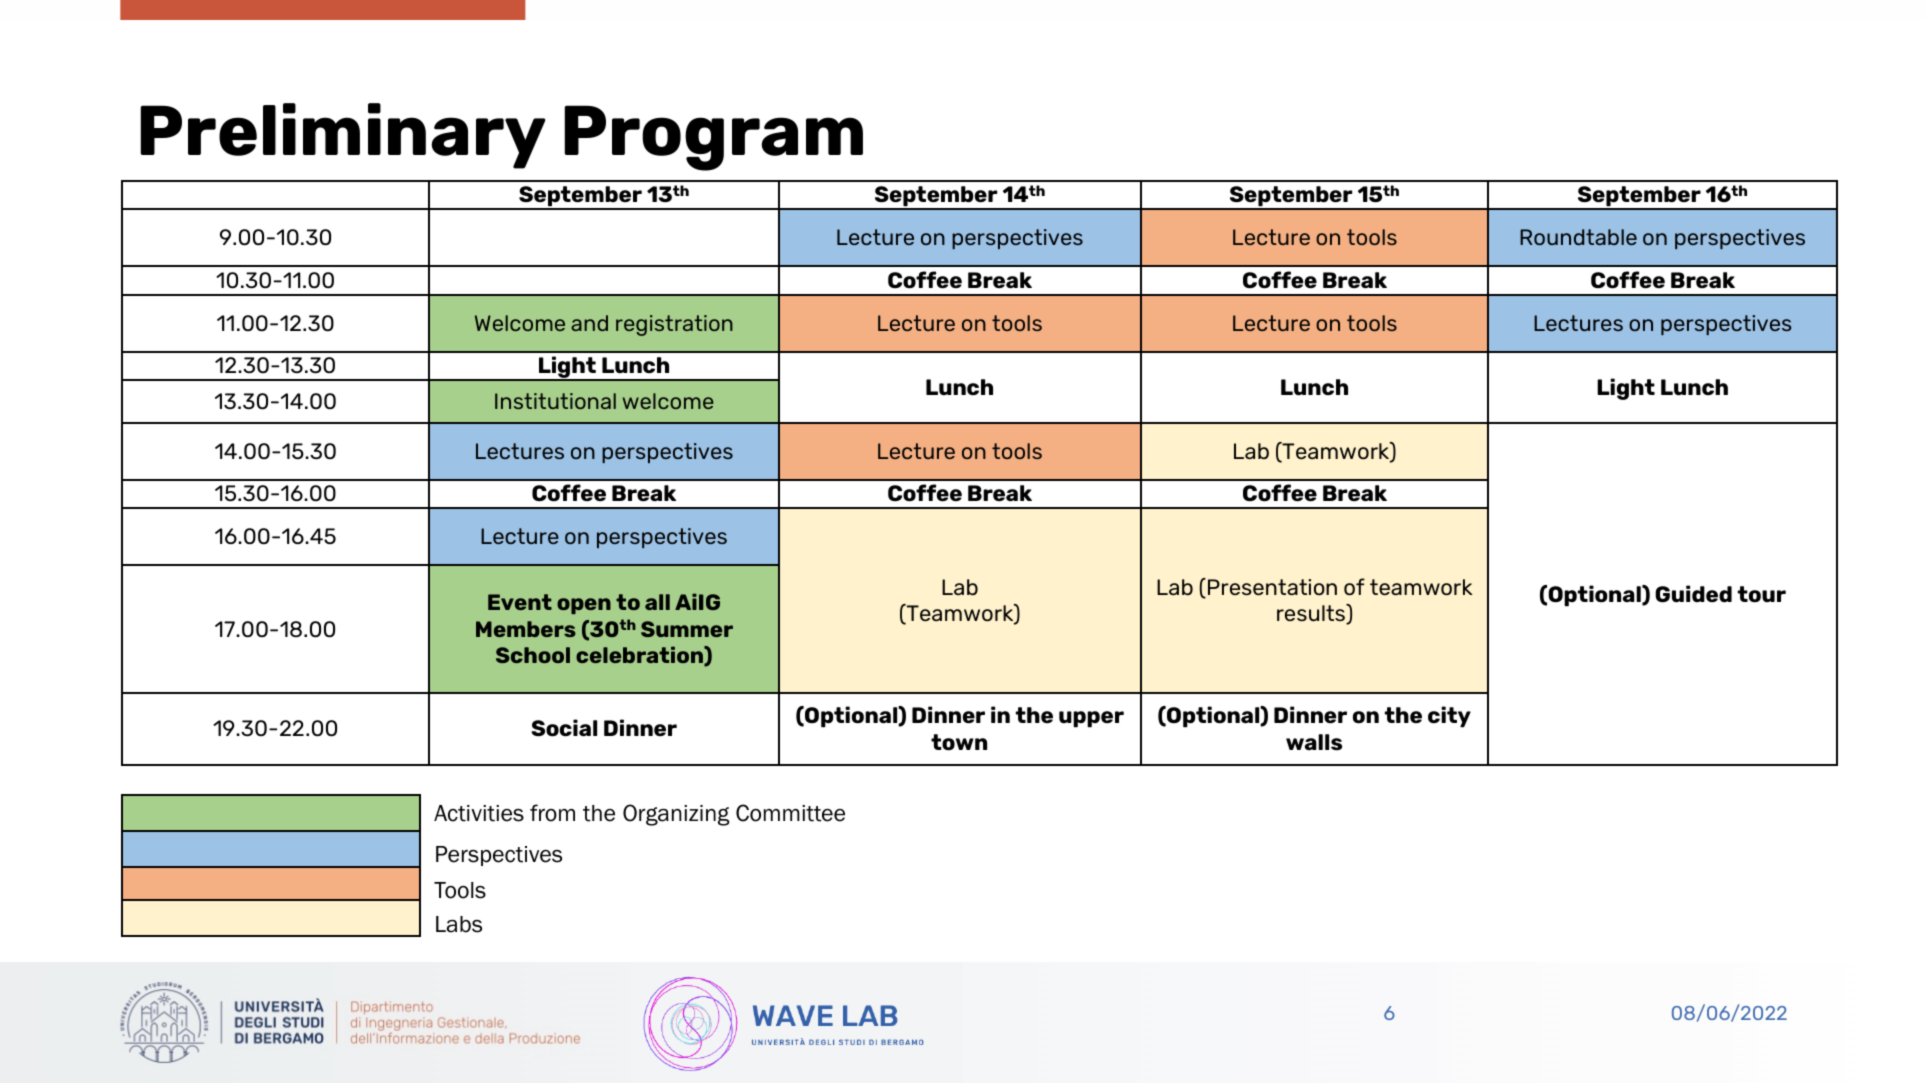 This image has width=1926, height=1083. Describe the element at coordinates (674, 325) in the image. I see `registration` at that location.
